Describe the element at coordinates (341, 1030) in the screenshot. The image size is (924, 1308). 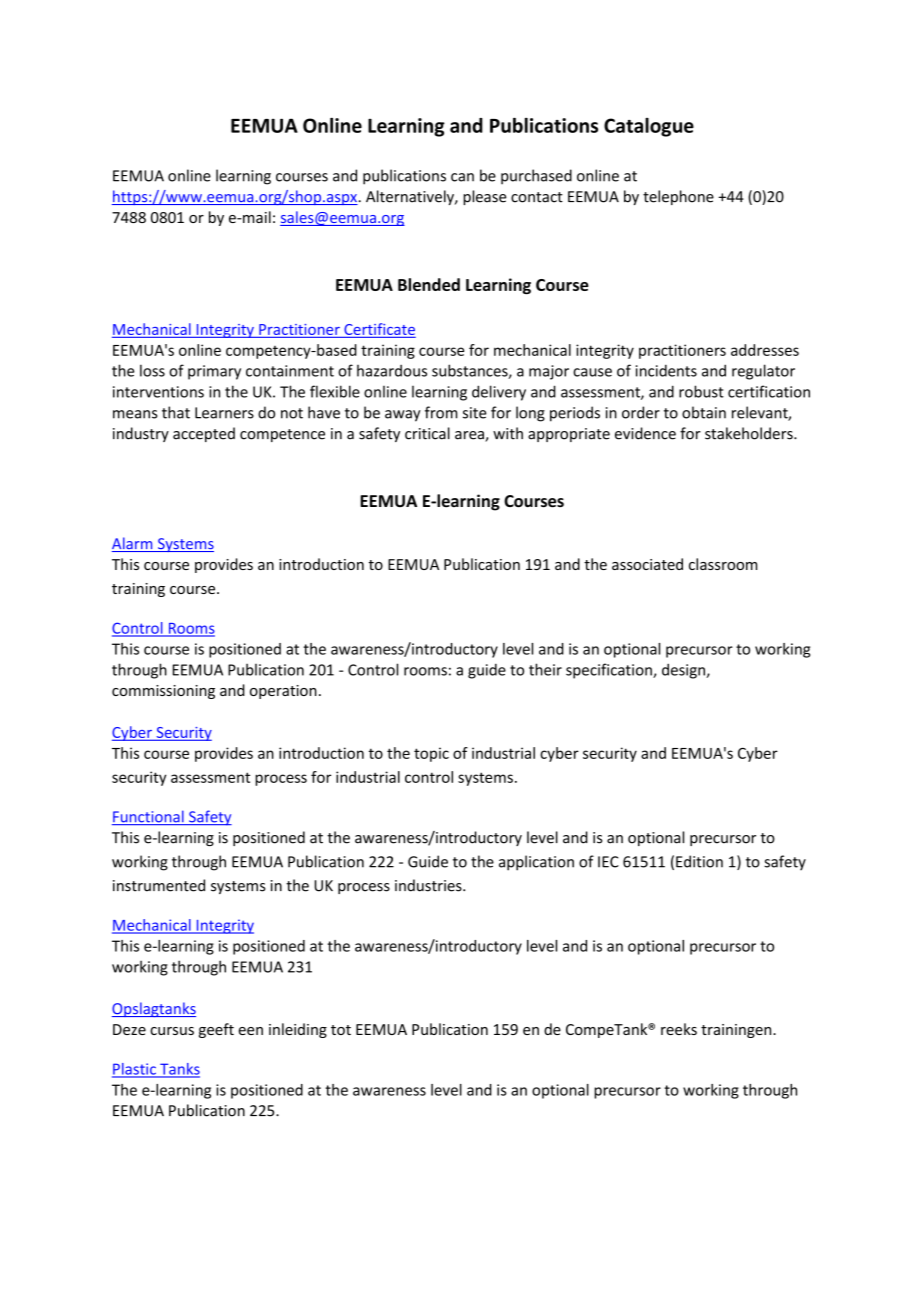
I see `tot` at that location.
